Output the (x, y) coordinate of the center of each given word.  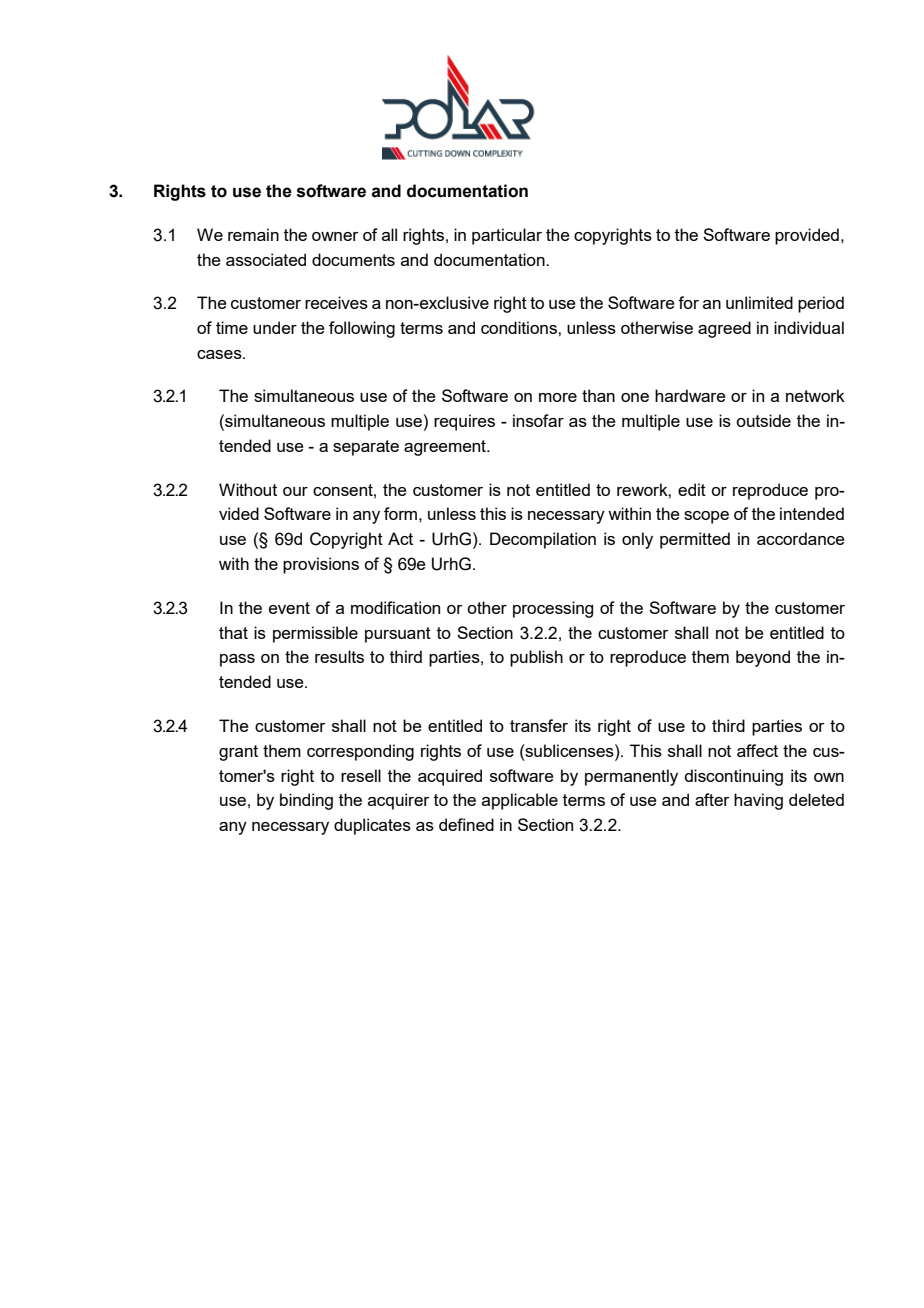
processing (553, 609)
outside (763, 420)
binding (306, 801)
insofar (538, 420)
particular (507, 236)
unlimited (759, 302)
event (289, 608)
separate (366, 448)
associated (266, 259)
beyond (763, 658)
